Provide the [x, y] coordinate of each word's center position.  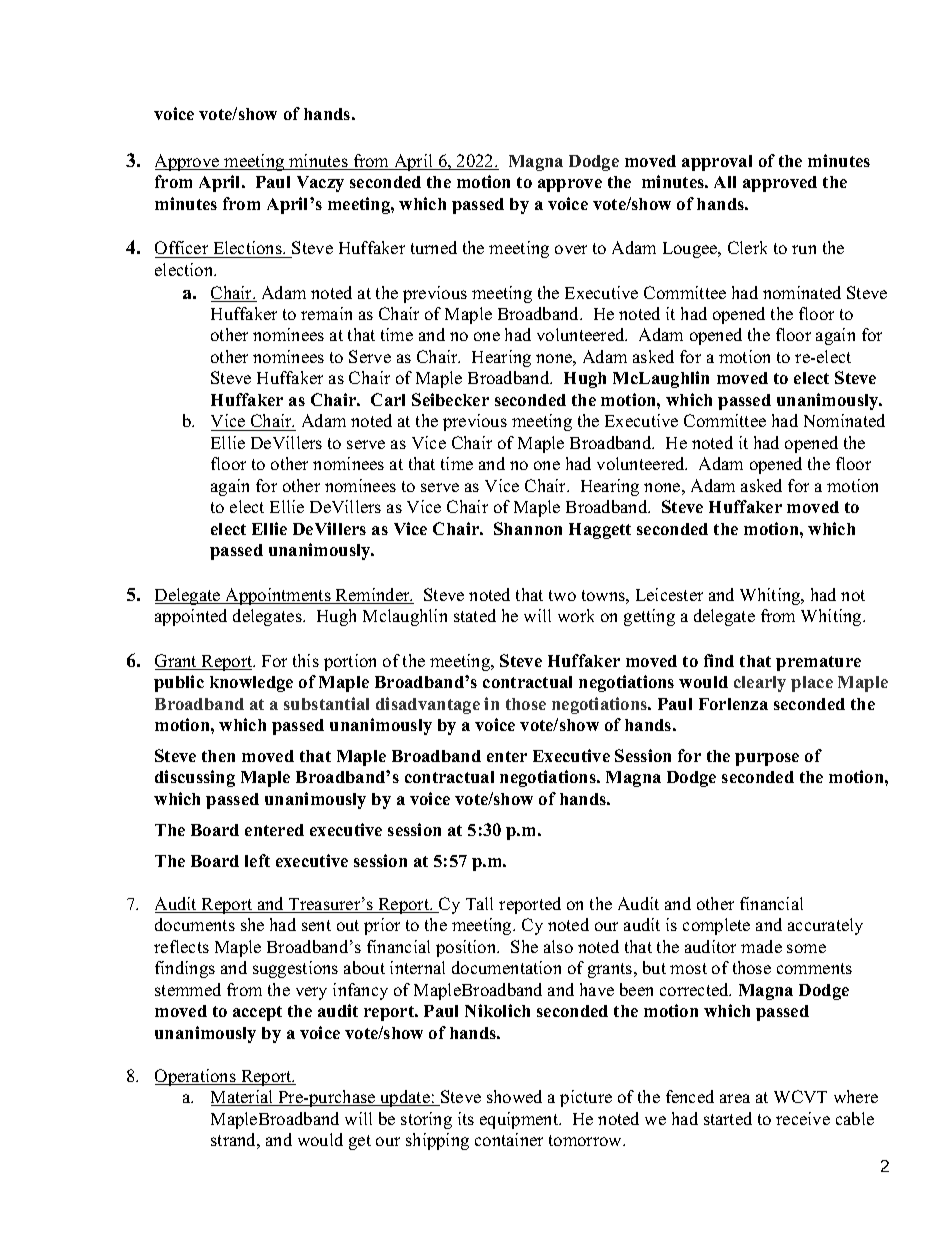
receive [803, 1118]
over [571, 249]
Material [243, 1098]
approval [717, 163]
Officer [183, 249]
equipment [520, 1120]
